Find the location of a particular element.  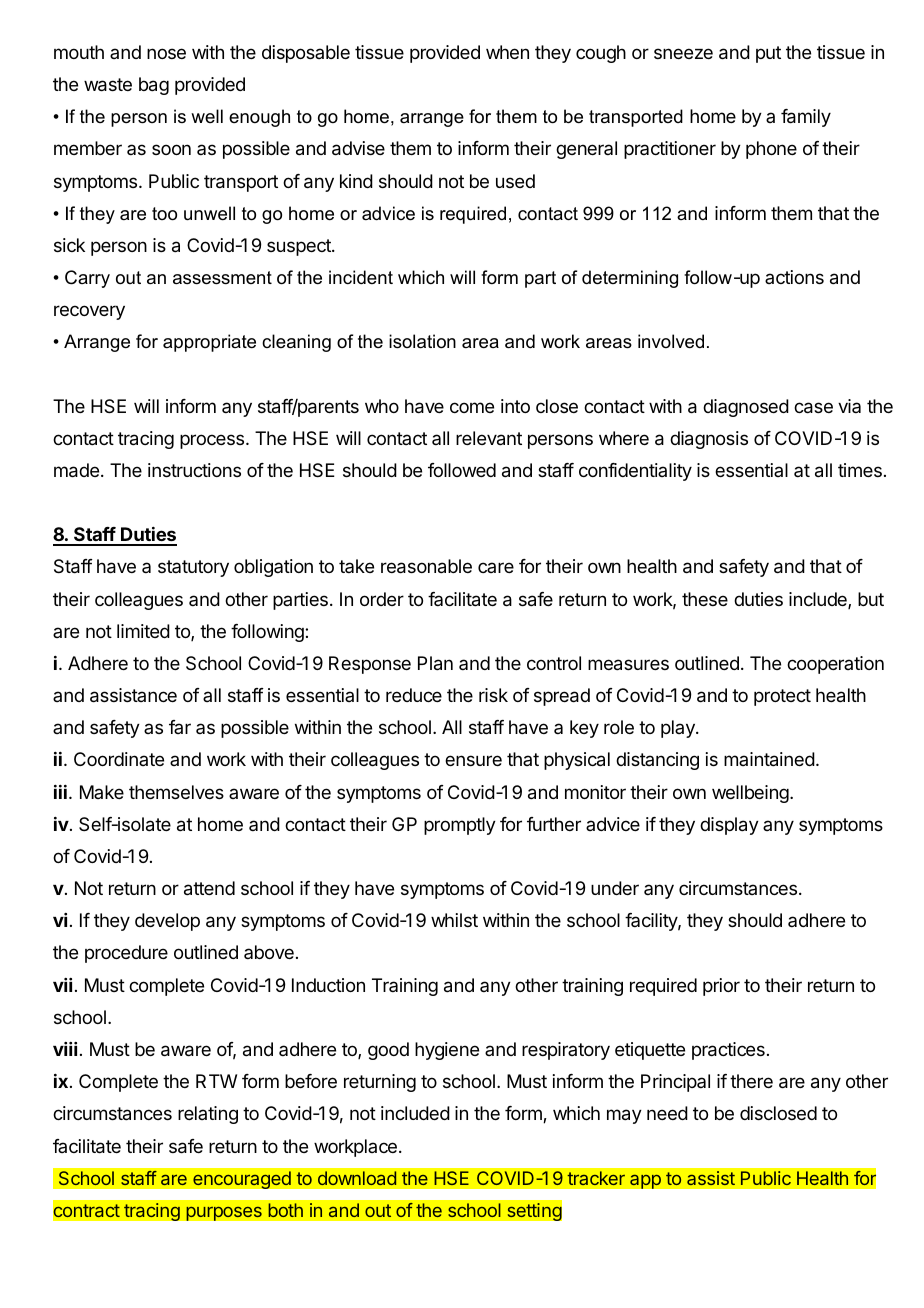

put is located at coordinates (768, 54).
